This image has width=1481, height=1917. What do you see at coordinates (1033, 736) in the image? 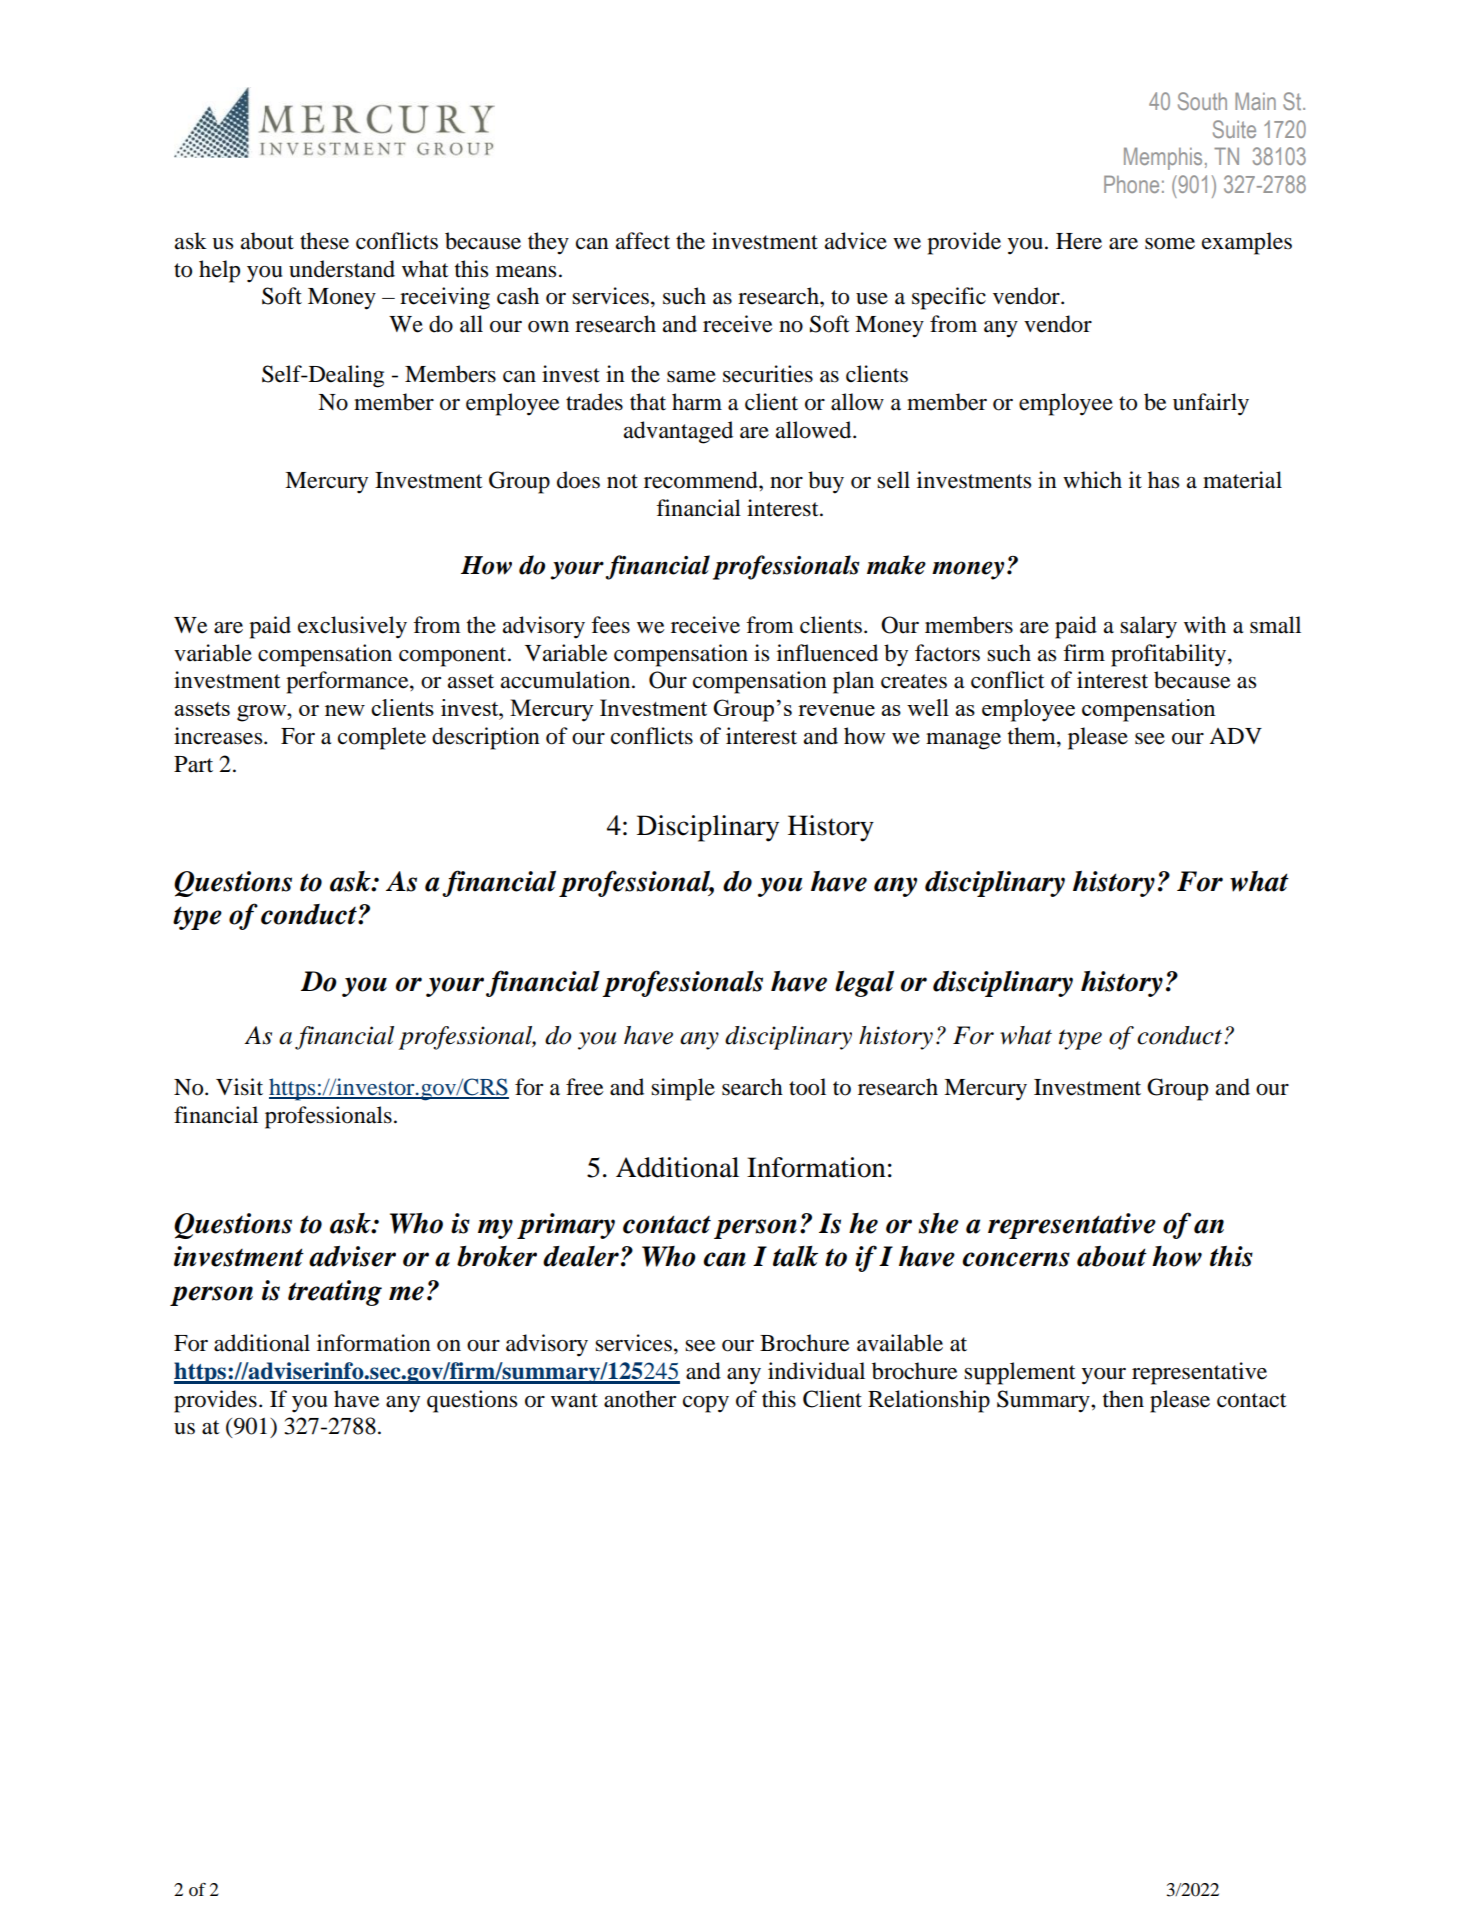
I see `them` at bounding box center [1033, 736].
